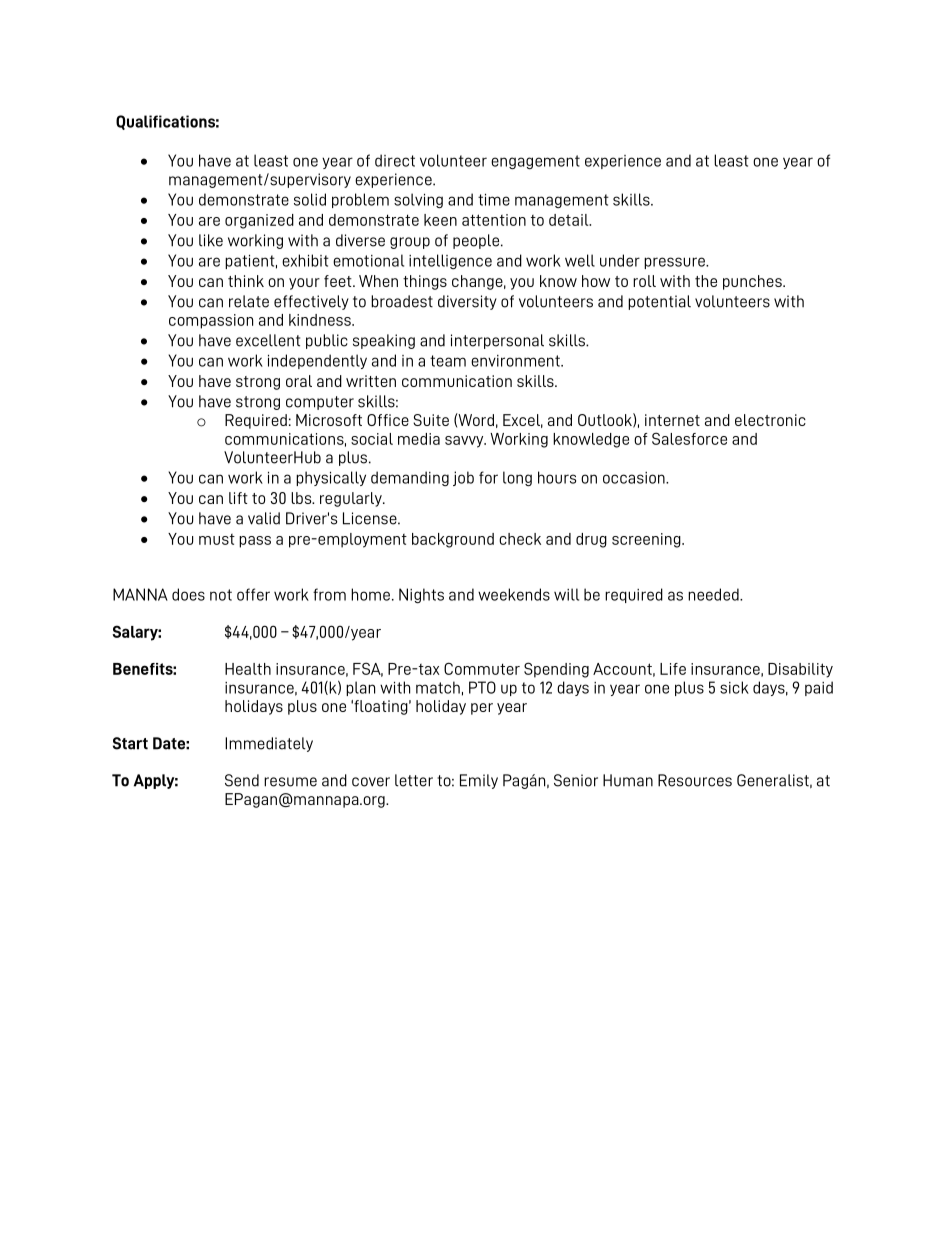  What do you see at coordinates (494, 200) in the document?
I see `time` at bounding box center [494, 200].
